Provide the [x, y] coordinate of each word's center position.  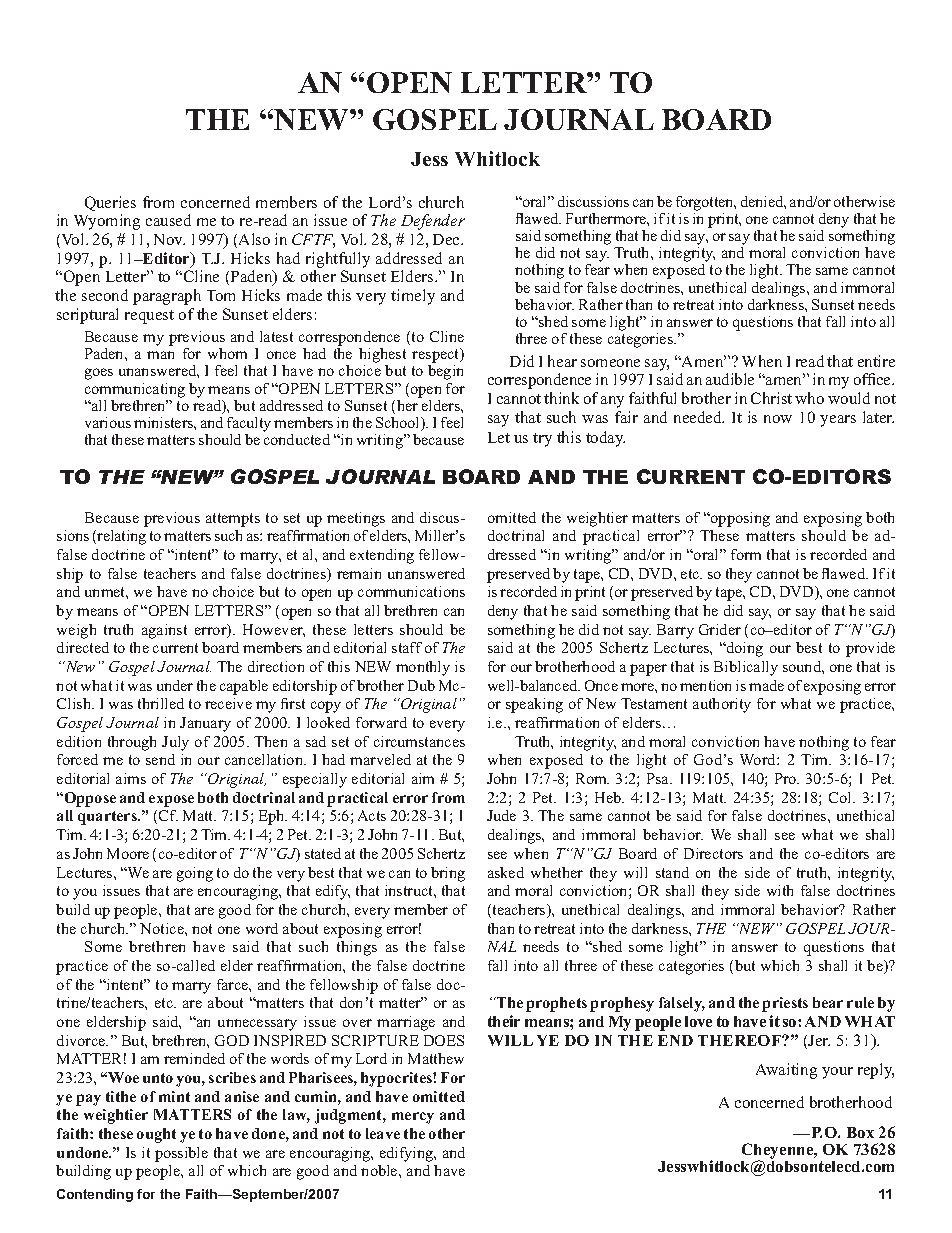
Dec [447, 239]
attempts [233, 520]
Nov [169, 239]
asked [506, 872]
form [746, 554]
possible [181, 1154]
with [780, 890]
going [195, 874]
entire [876, 361]
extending [382, 556]
